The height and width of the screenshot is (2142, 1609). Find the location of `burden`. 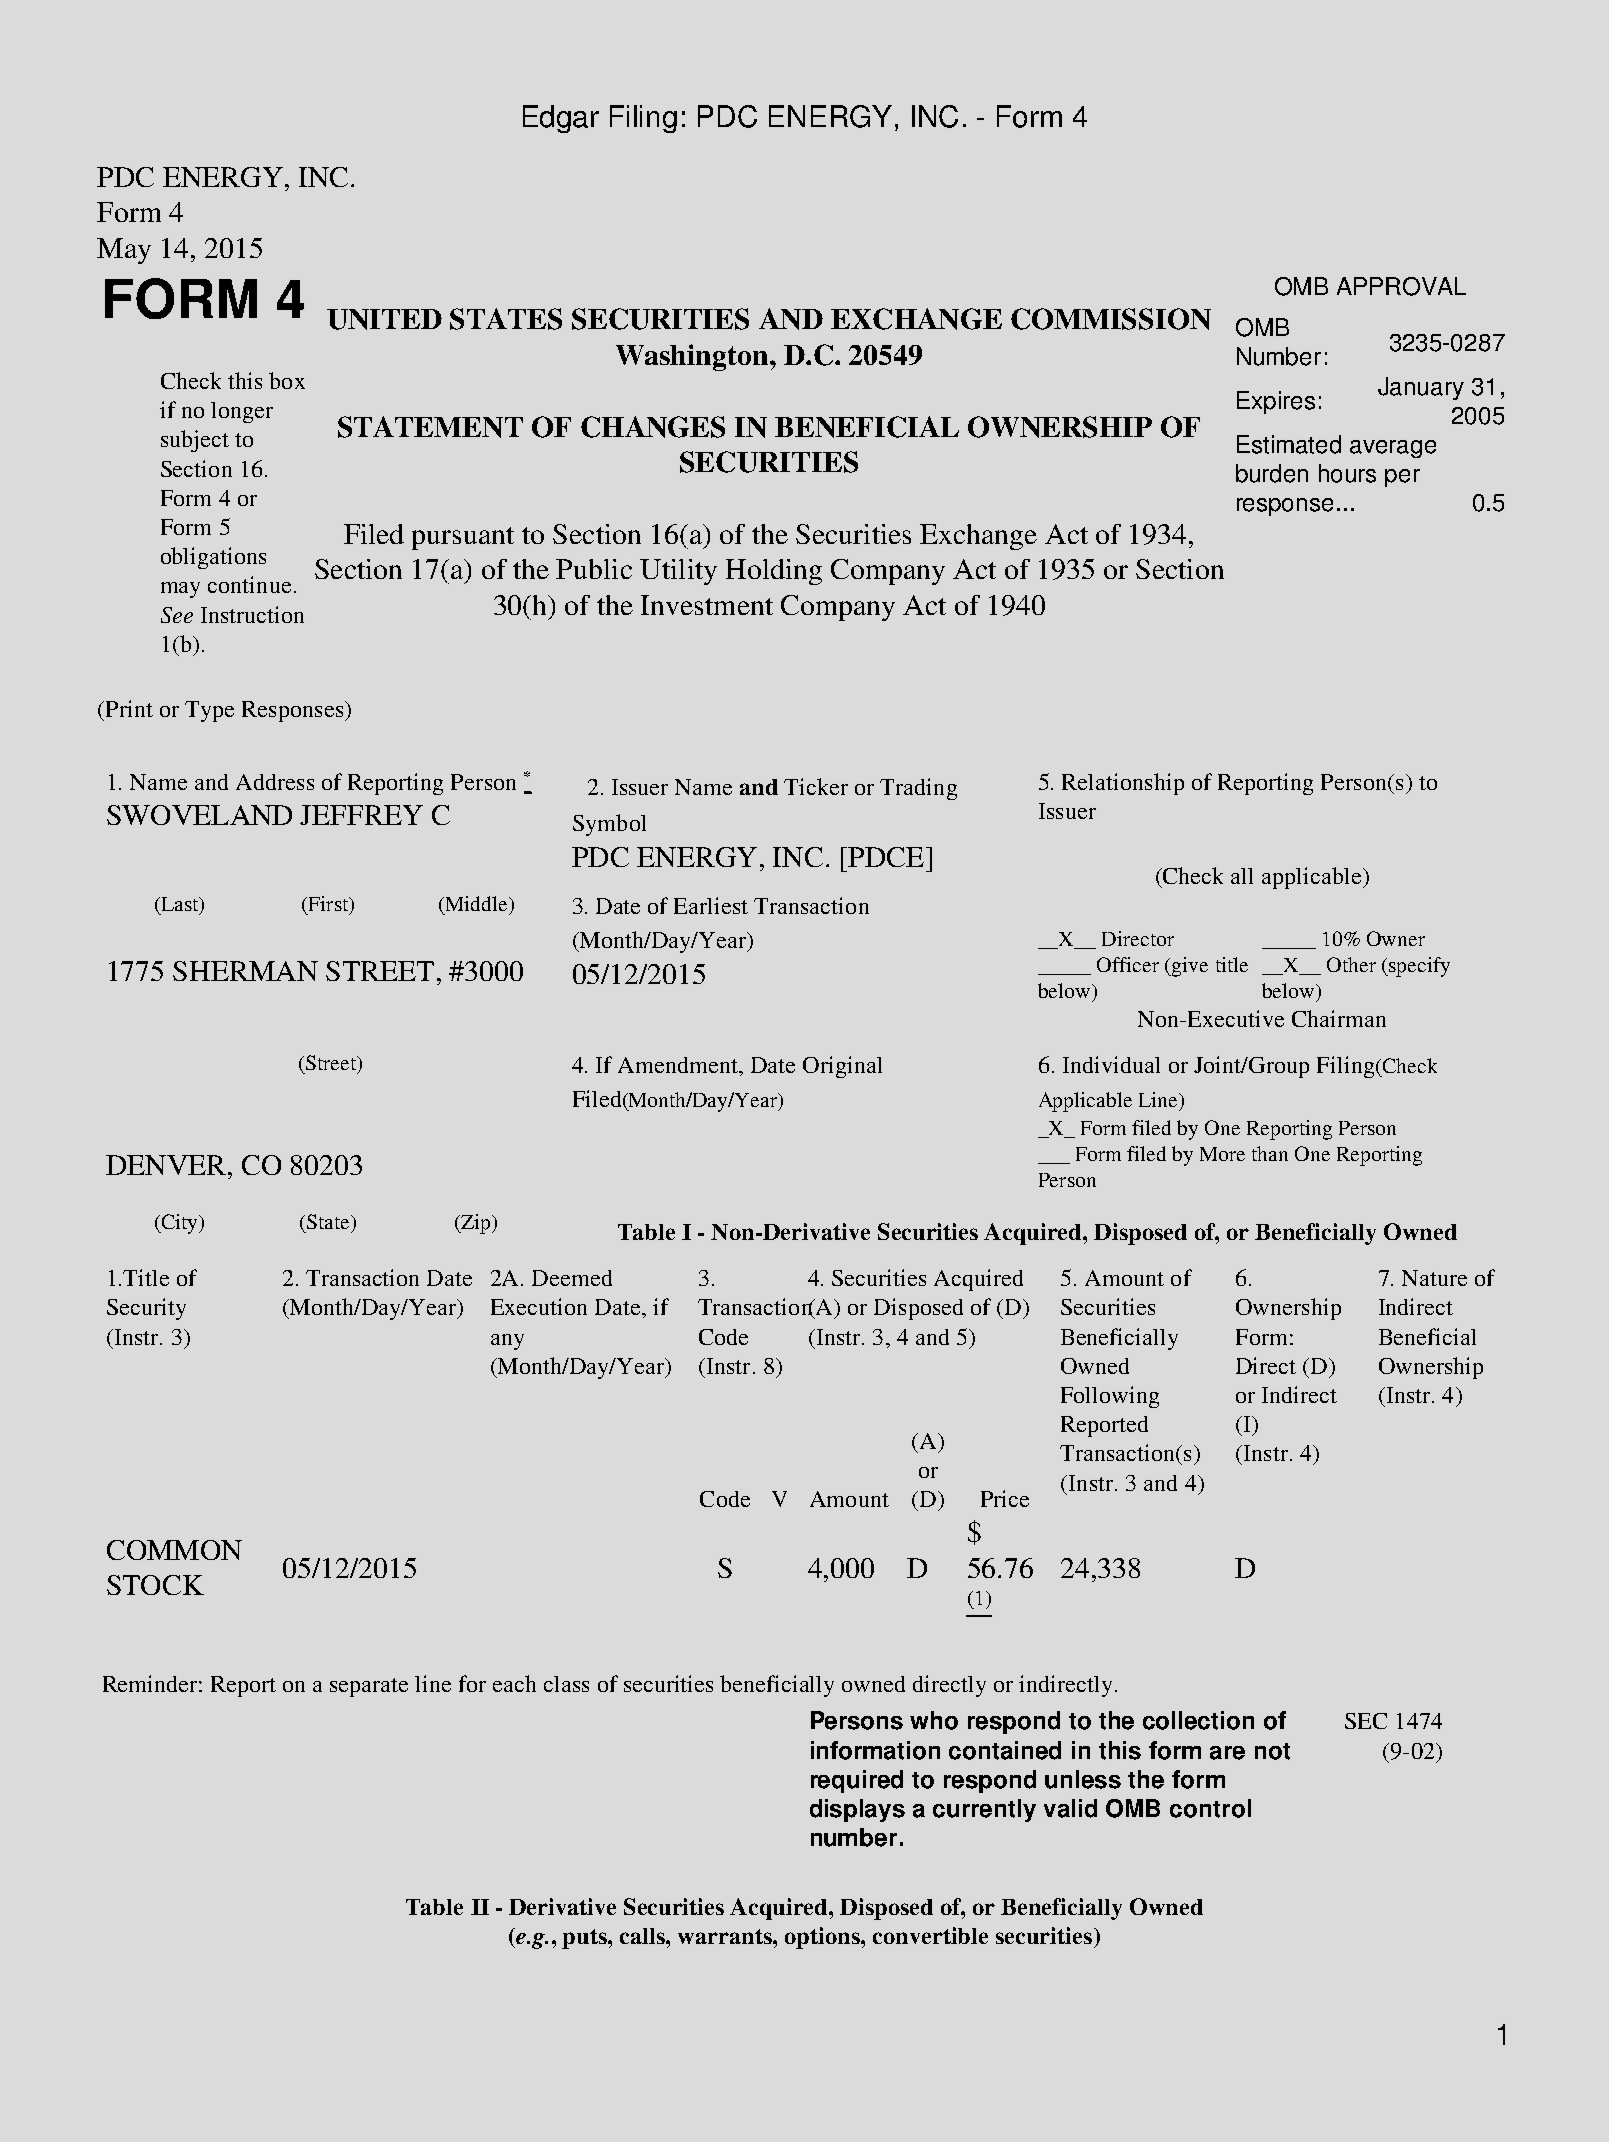

burden is located at coordinates (1272, 473).
